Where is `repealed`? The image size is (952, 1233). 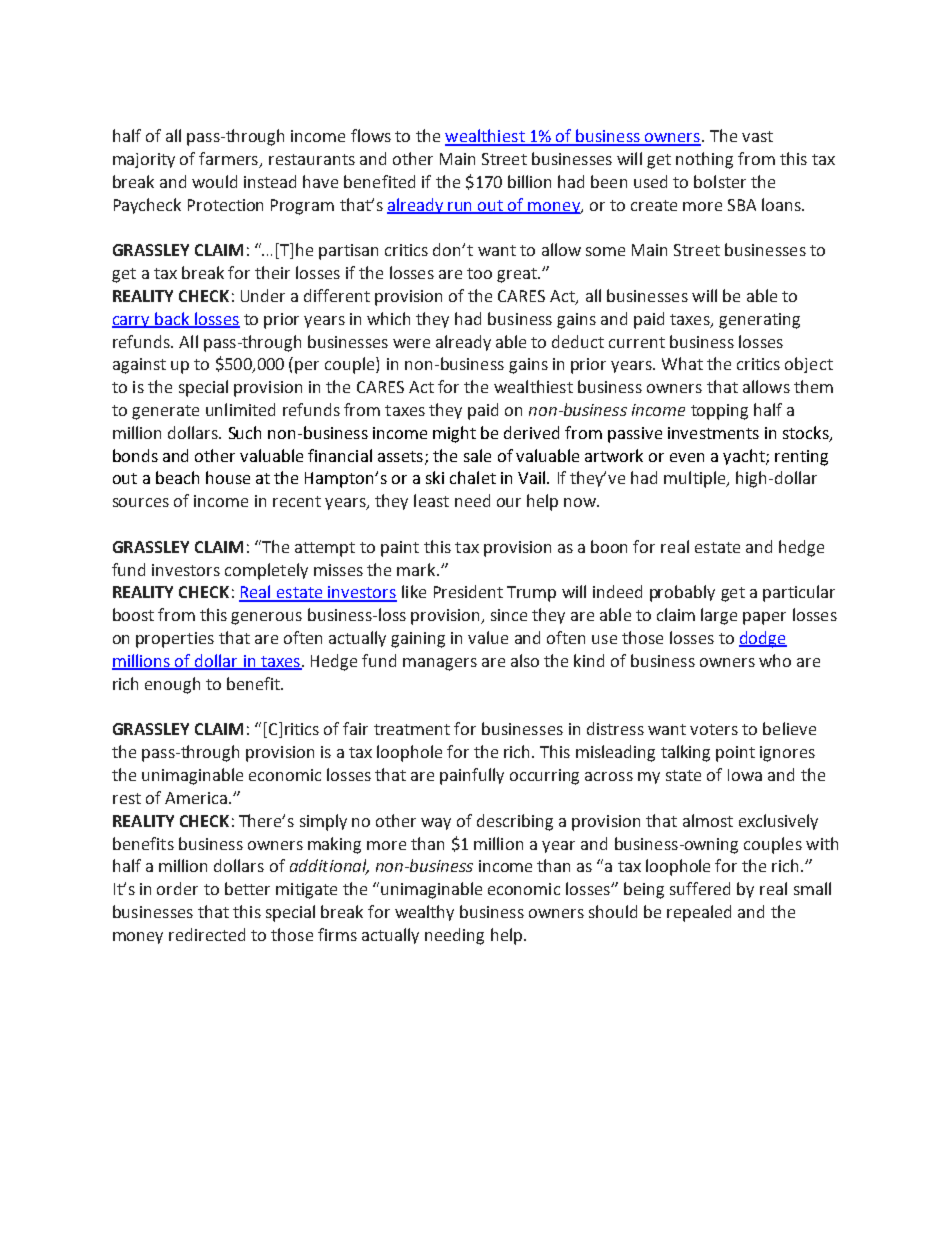
repealed is located at coordinates (699, 913).
